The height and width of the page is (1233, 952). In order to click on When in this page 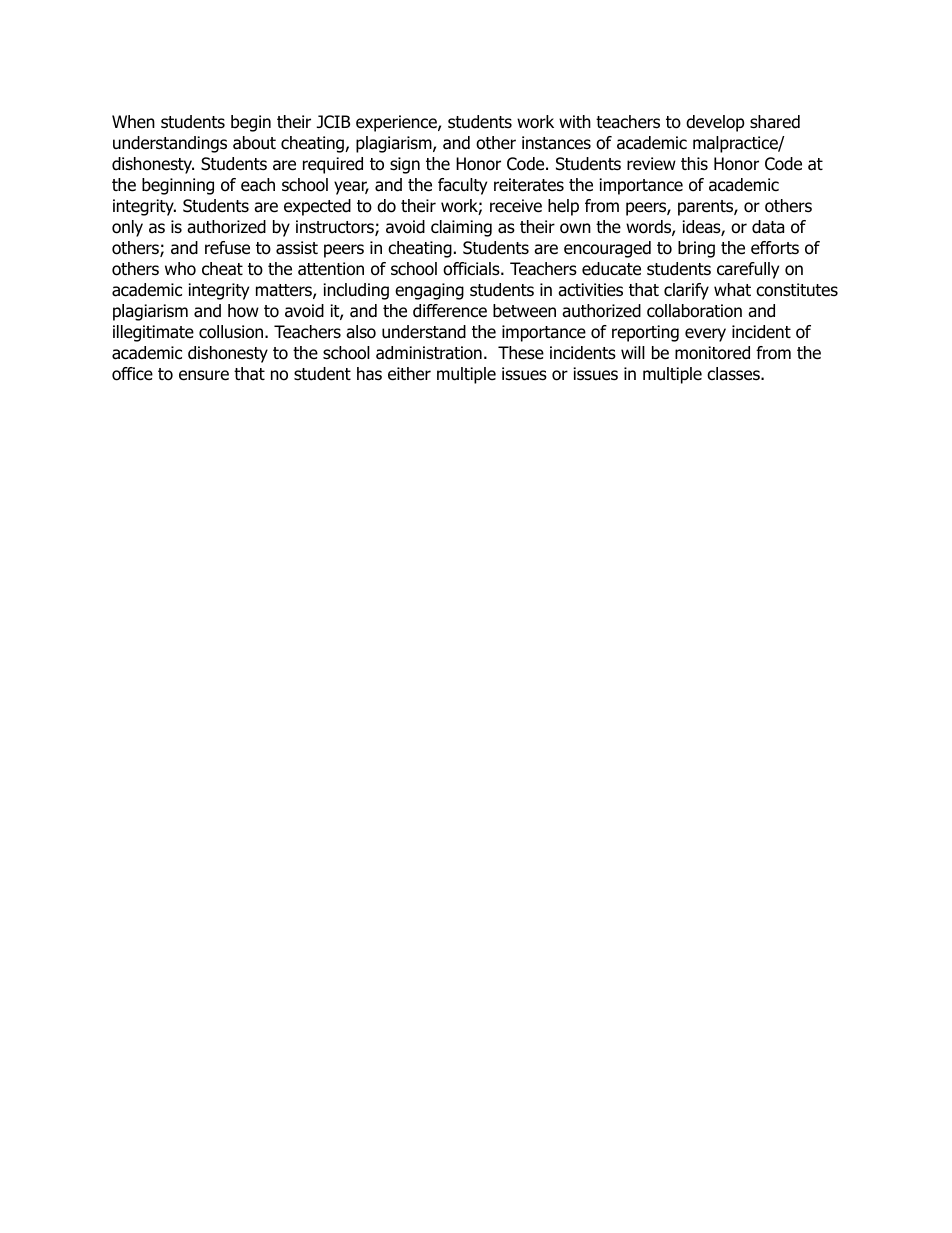, I will do `click(133, 121)`.
